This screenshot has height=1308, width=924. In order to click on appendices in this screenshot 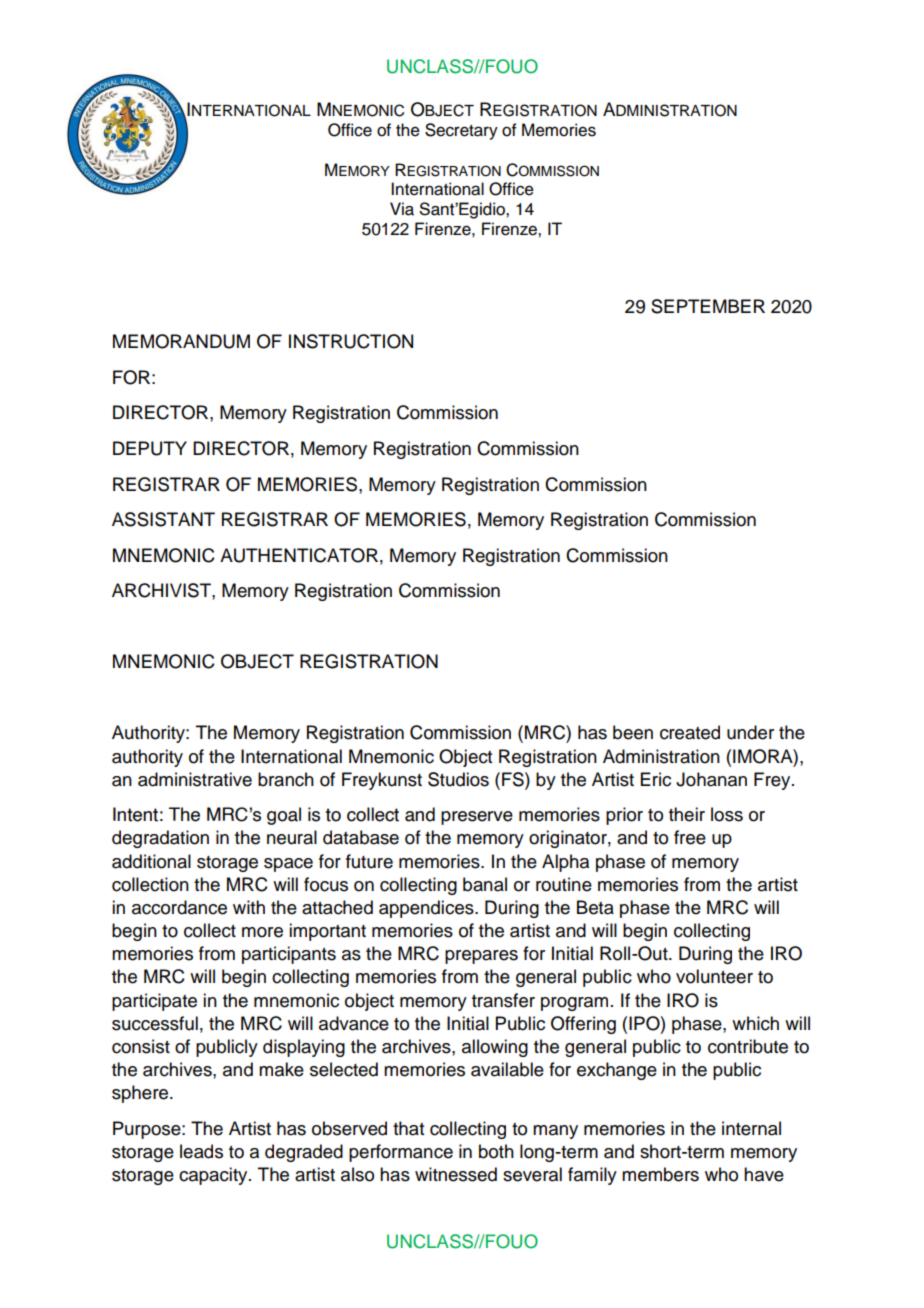, I will do `click(427, 909)`.
